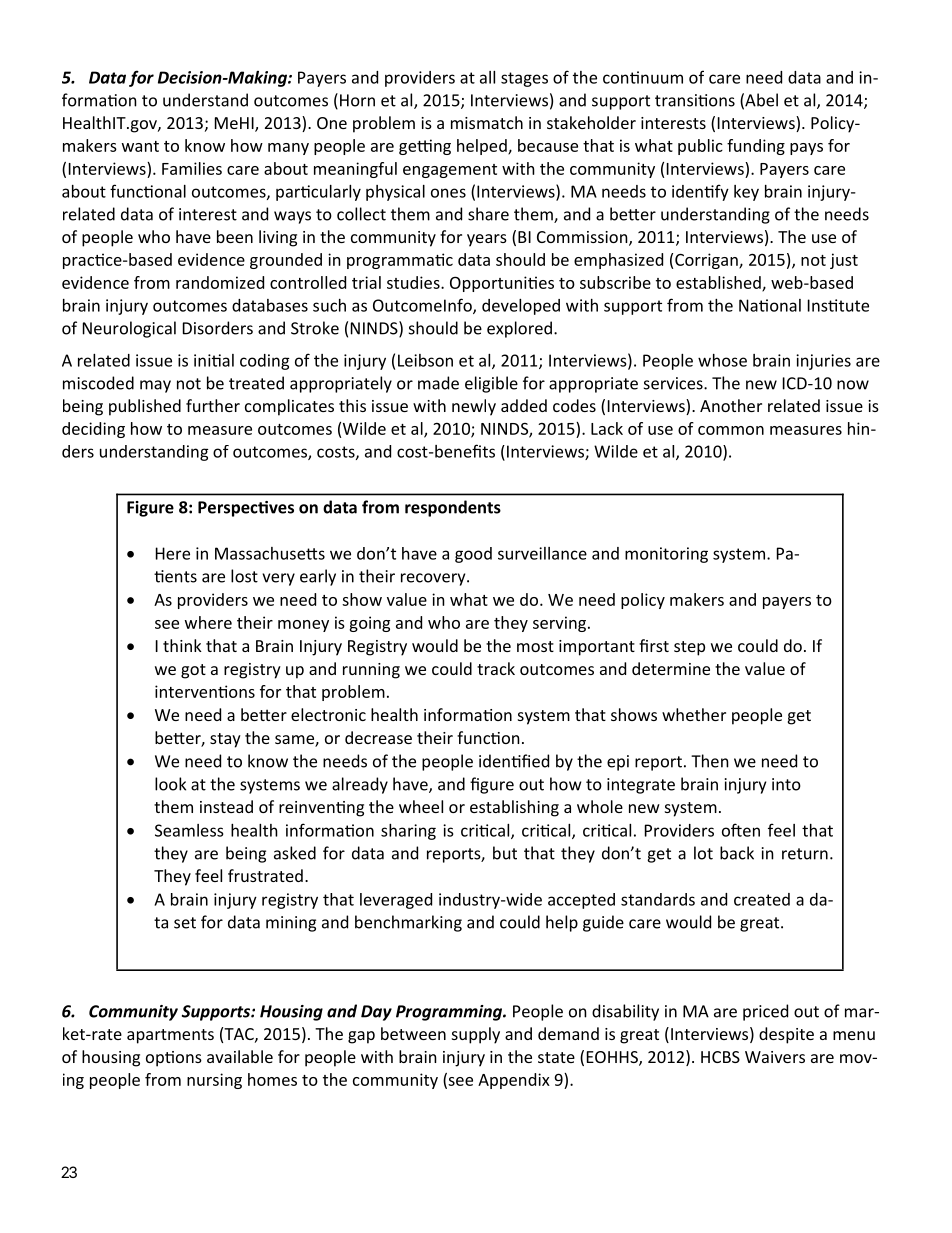 Image resolution: width=952 pixels, height=1233 pixels. What do you see at coordinates (689, 648) in the image?
I see `step` at bounding box center [689, 648].
